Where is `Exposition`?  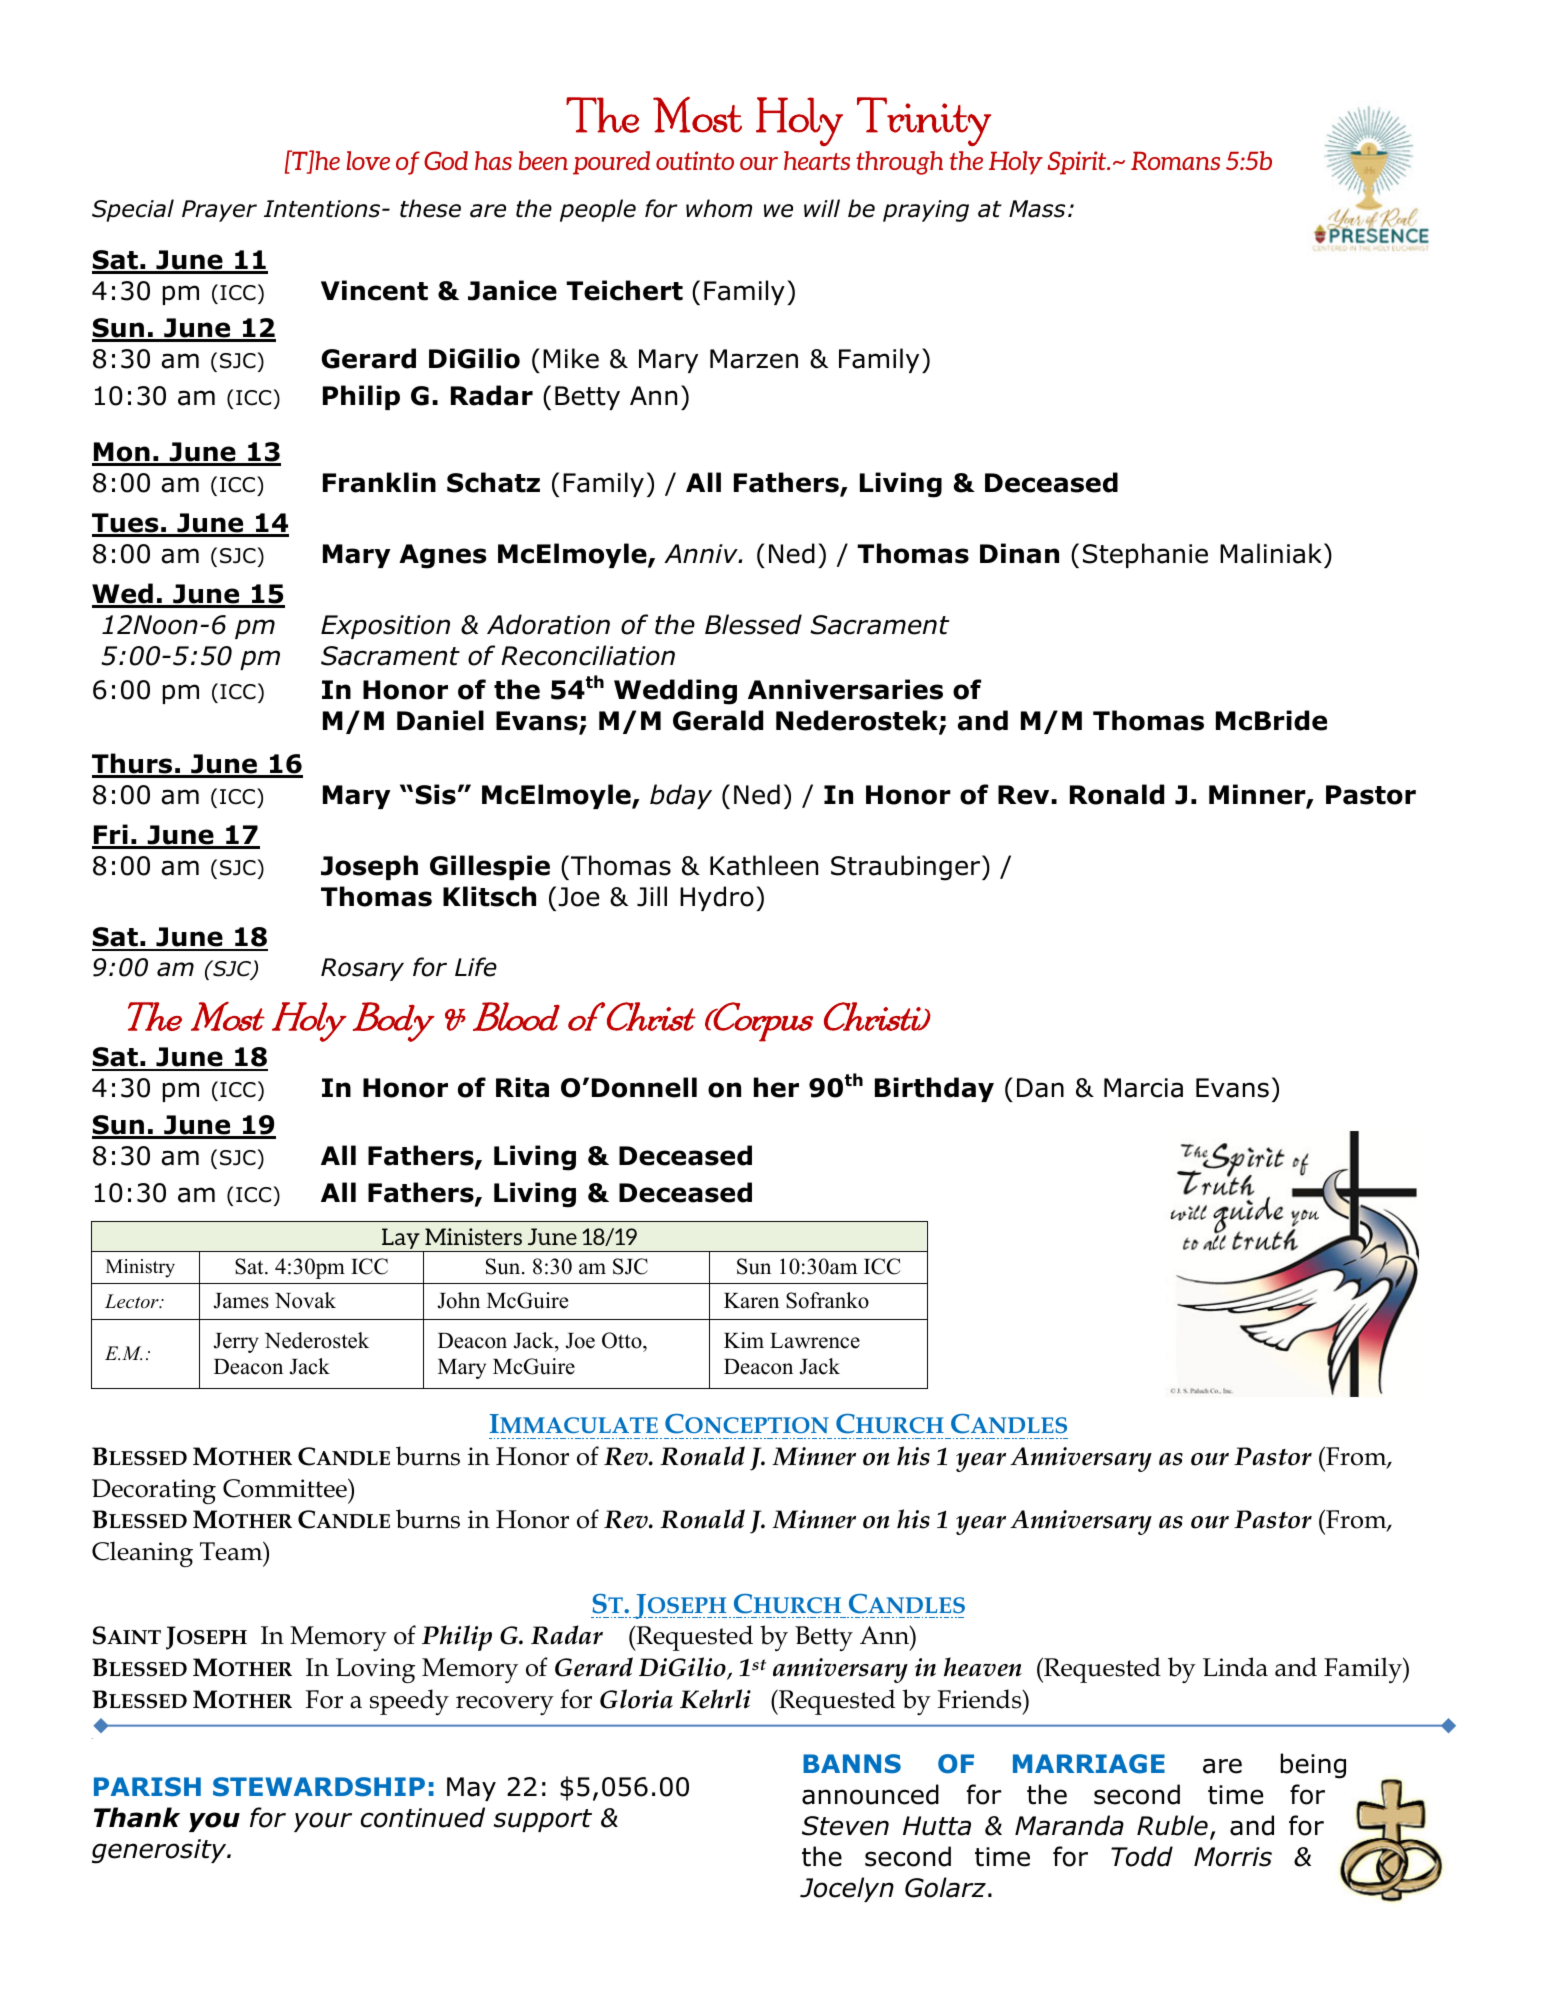
Exposition is located at coordinates (385, 627).
